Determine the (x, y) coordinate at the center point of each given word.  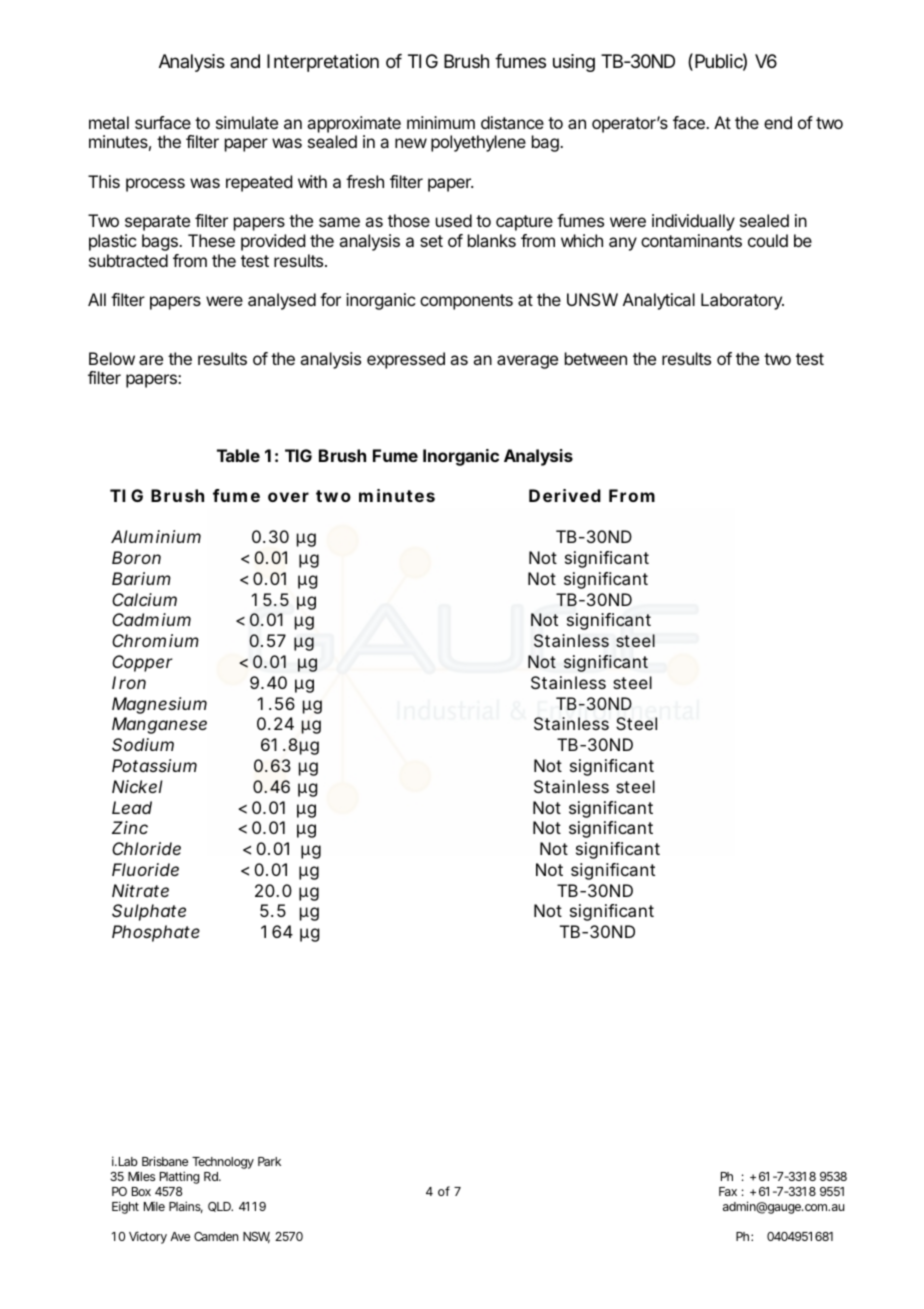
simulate (247, 122)
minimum (441, 122)
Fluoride (145, 869)
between (596, 358)
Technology (223, 1163)
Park (269, 1161)
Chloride (146, 848)
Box (141, 1191)
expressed (406, 360)
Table (238, 455)
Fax (728, 1191)
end (778, 122)
